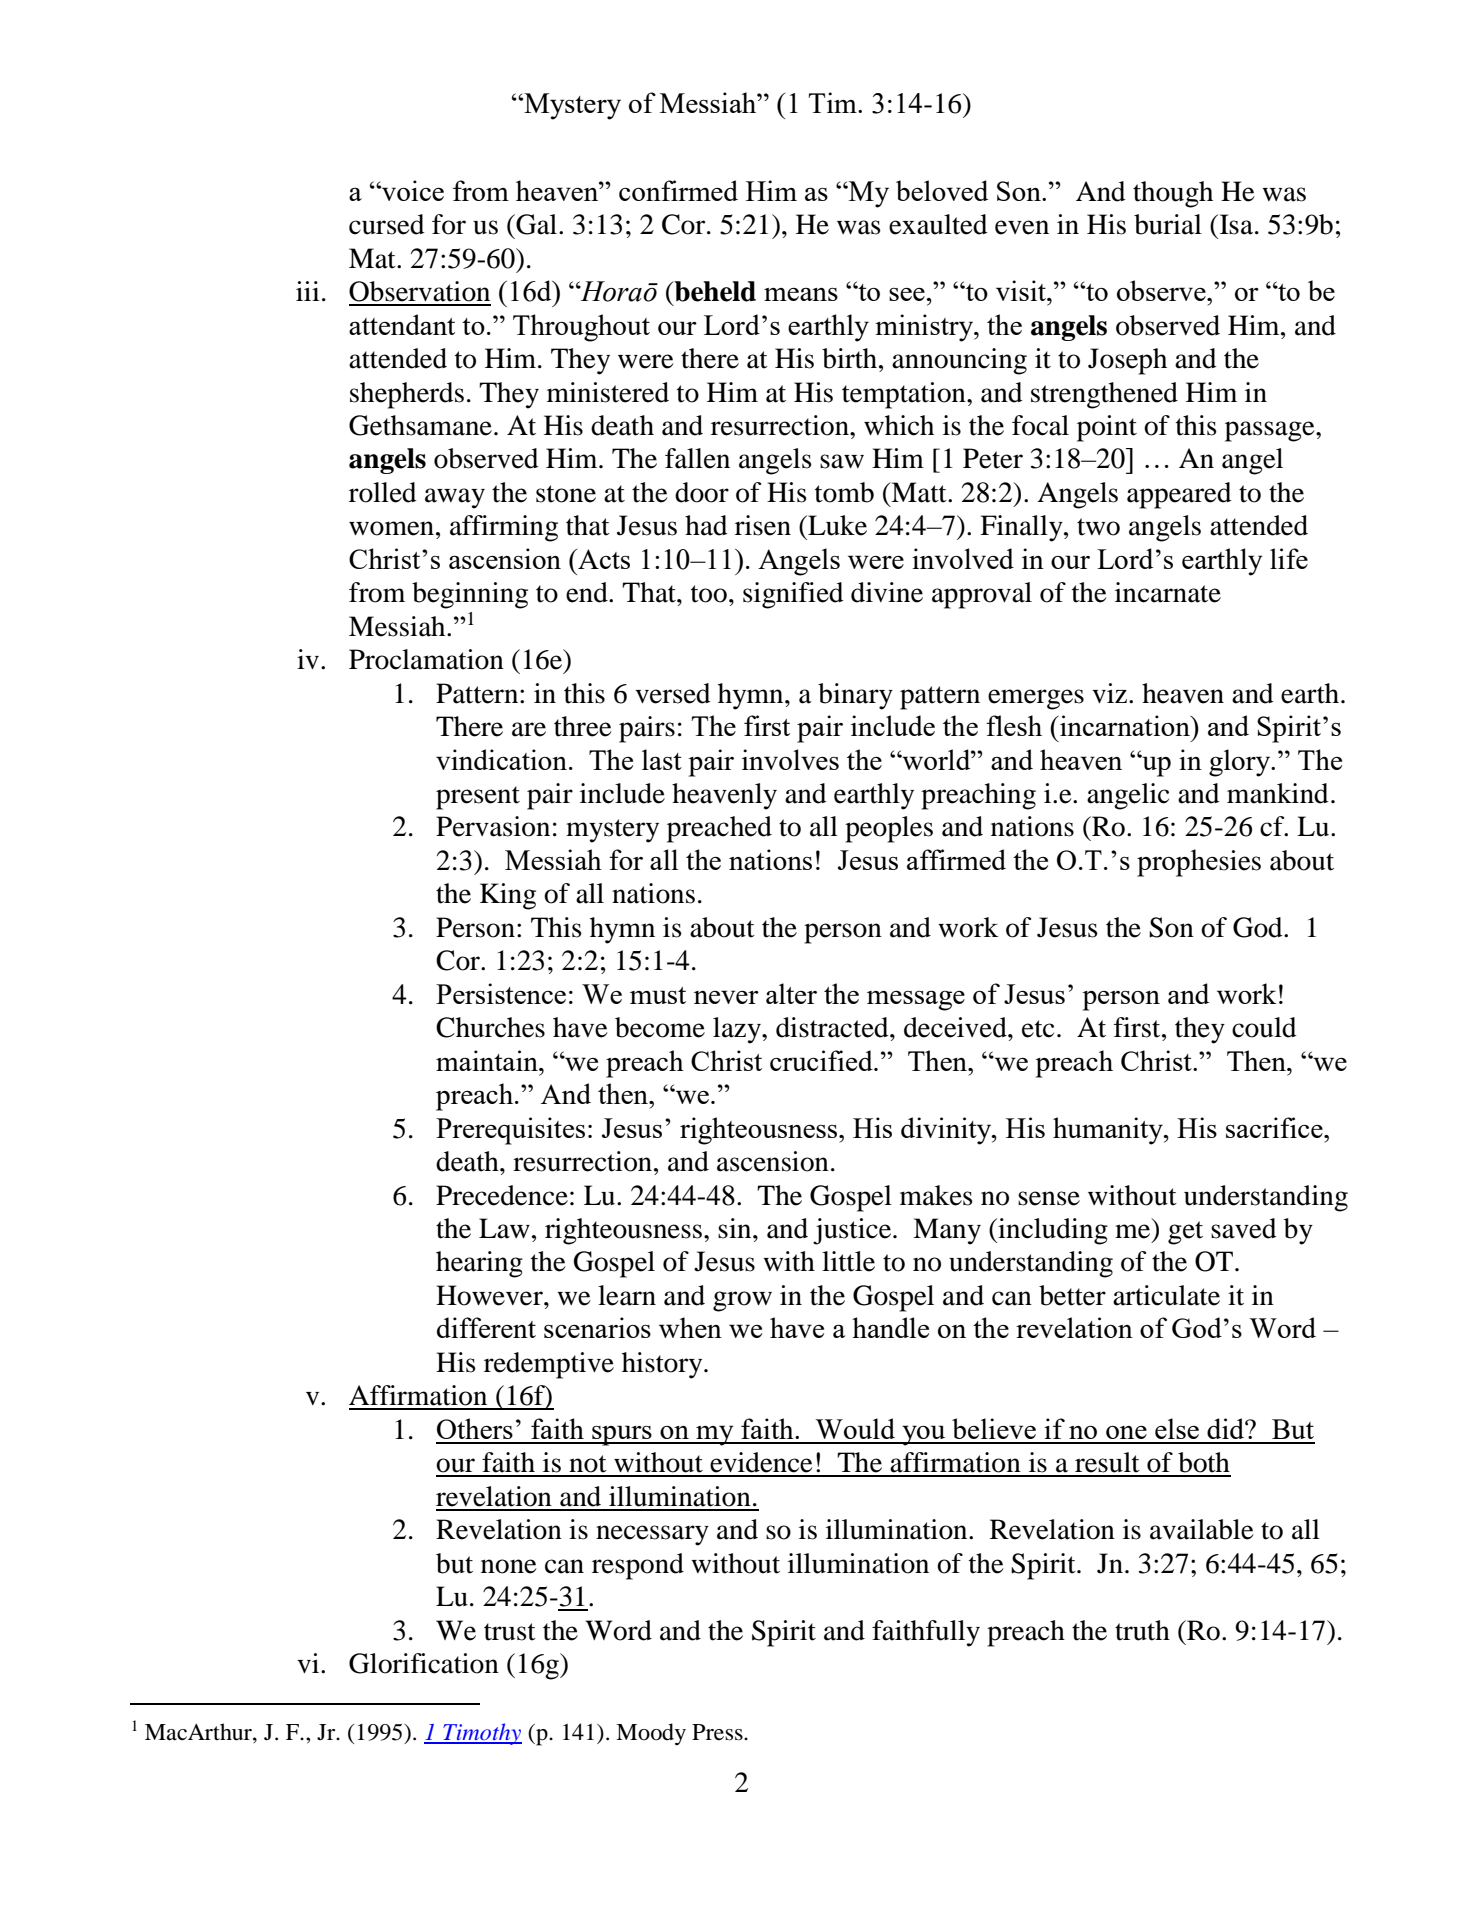  I want to click on could, so click(1264, 1027).
